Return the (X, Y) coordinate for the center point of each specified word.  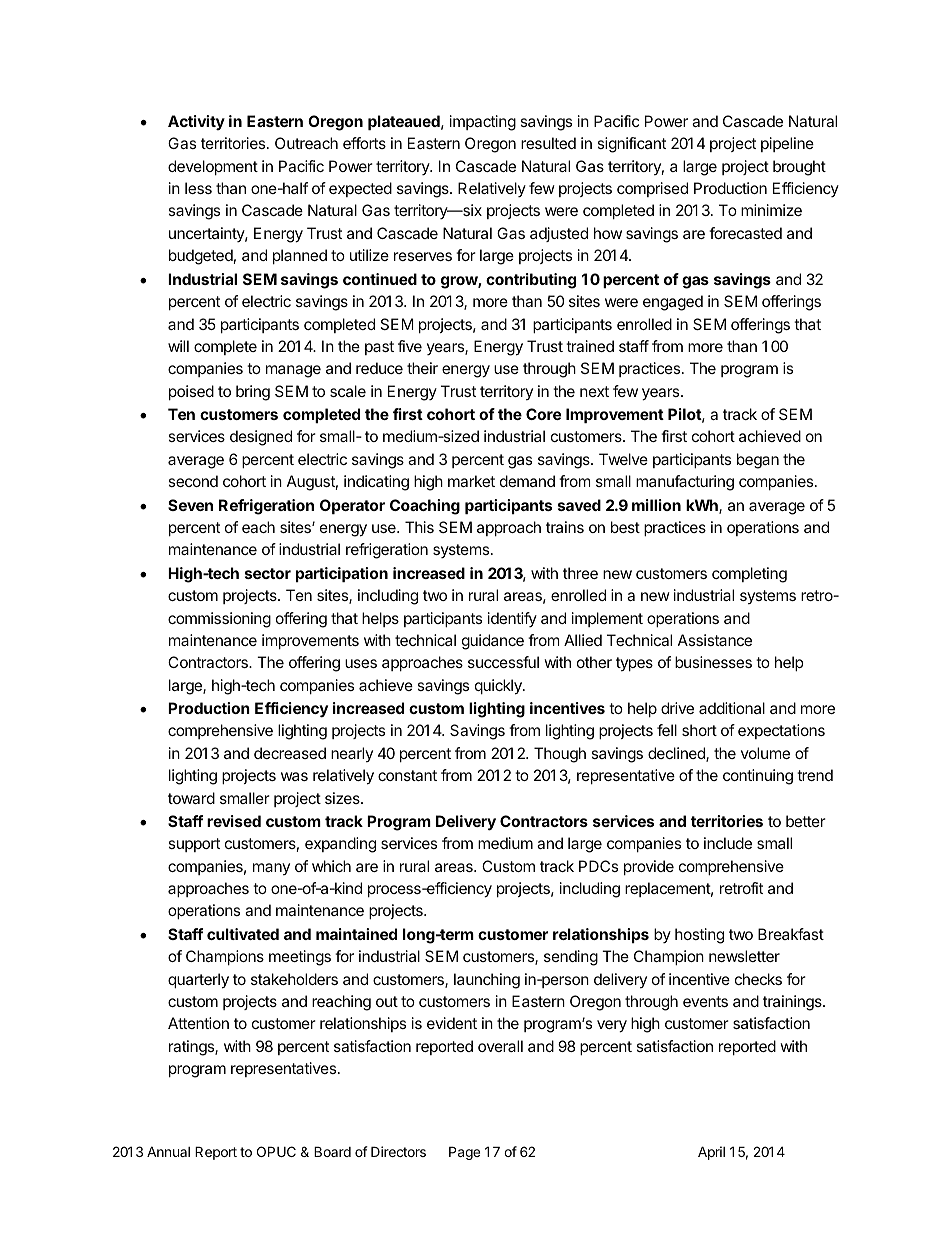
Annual (168, 1151)
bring (253, 393)
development (213, 167)
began (758, 461)
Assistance (715, 640)
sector (268, 573)
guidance (493, 642)
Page (464, 1153)
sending (571, 958)
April (711, 1153)
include (728, 843)
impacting (483, 123)
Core (543, 414)
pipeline (787, 144)
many (271, 869)
